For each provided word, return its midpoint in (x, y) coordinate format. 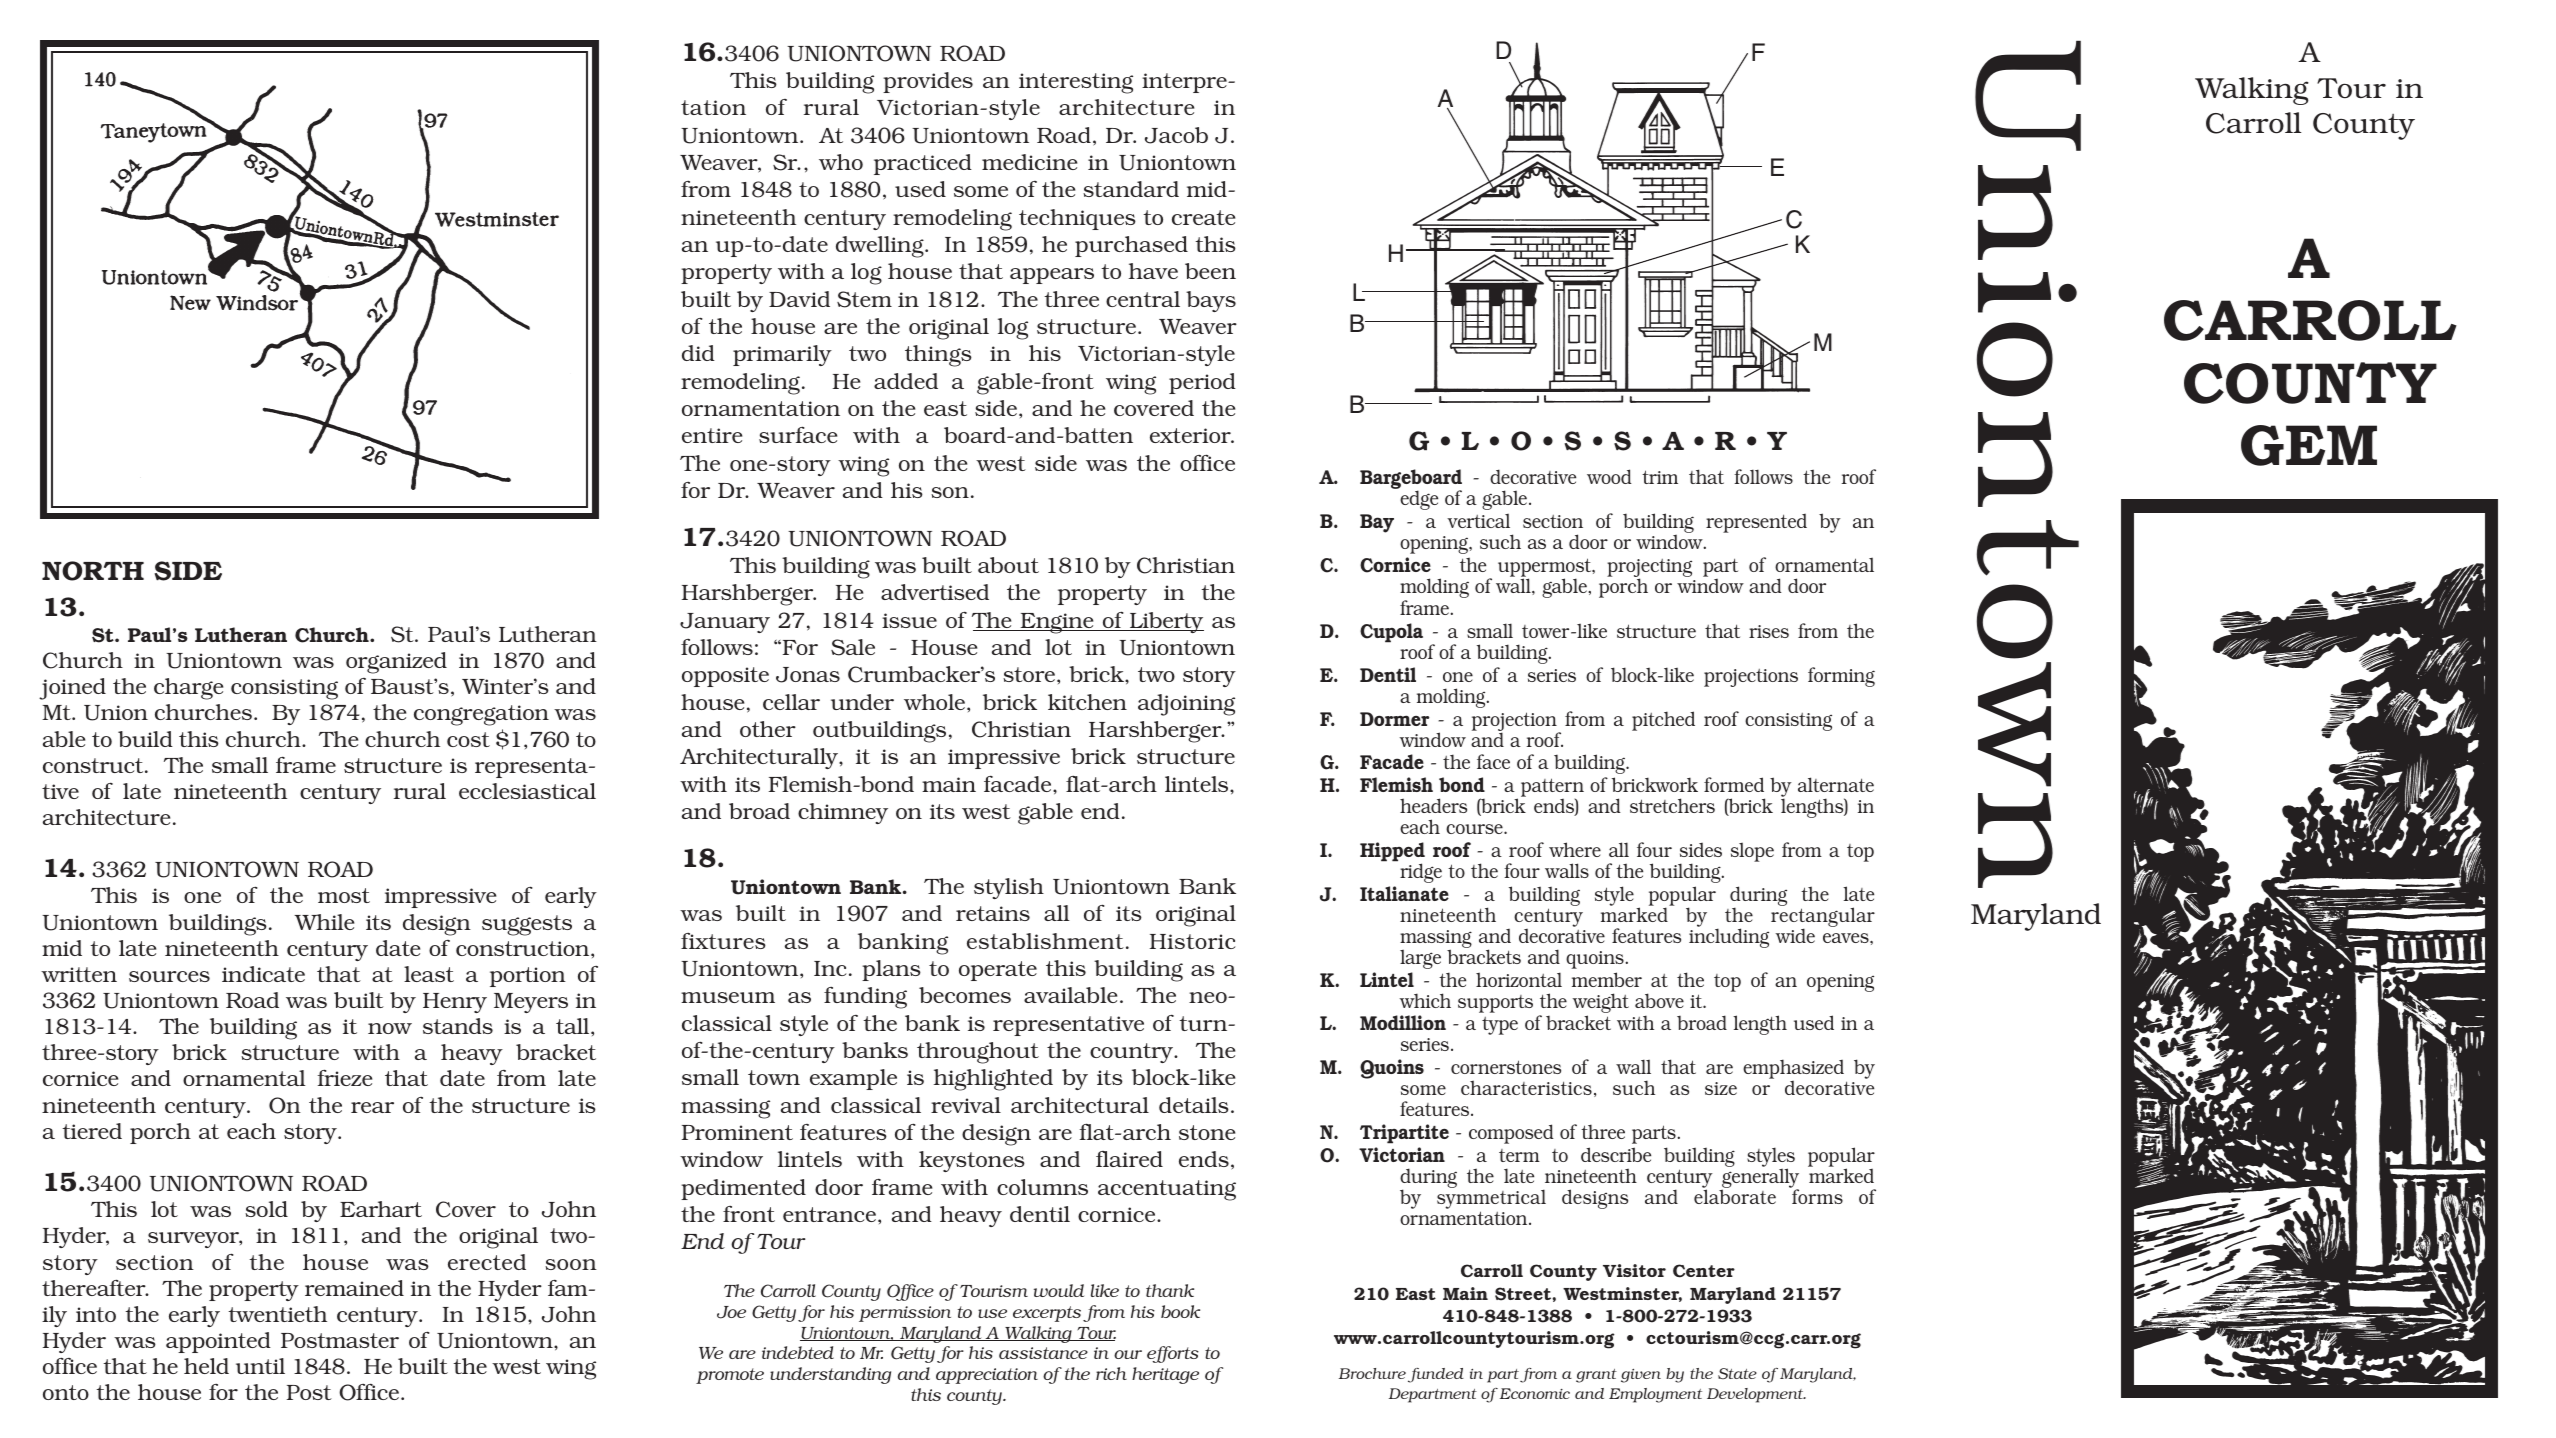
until (260, 1366)
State (1737, 1373)
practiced (923, 164)
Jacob (1176, 135)
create (1203, 217)
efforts (1173, 1354)
